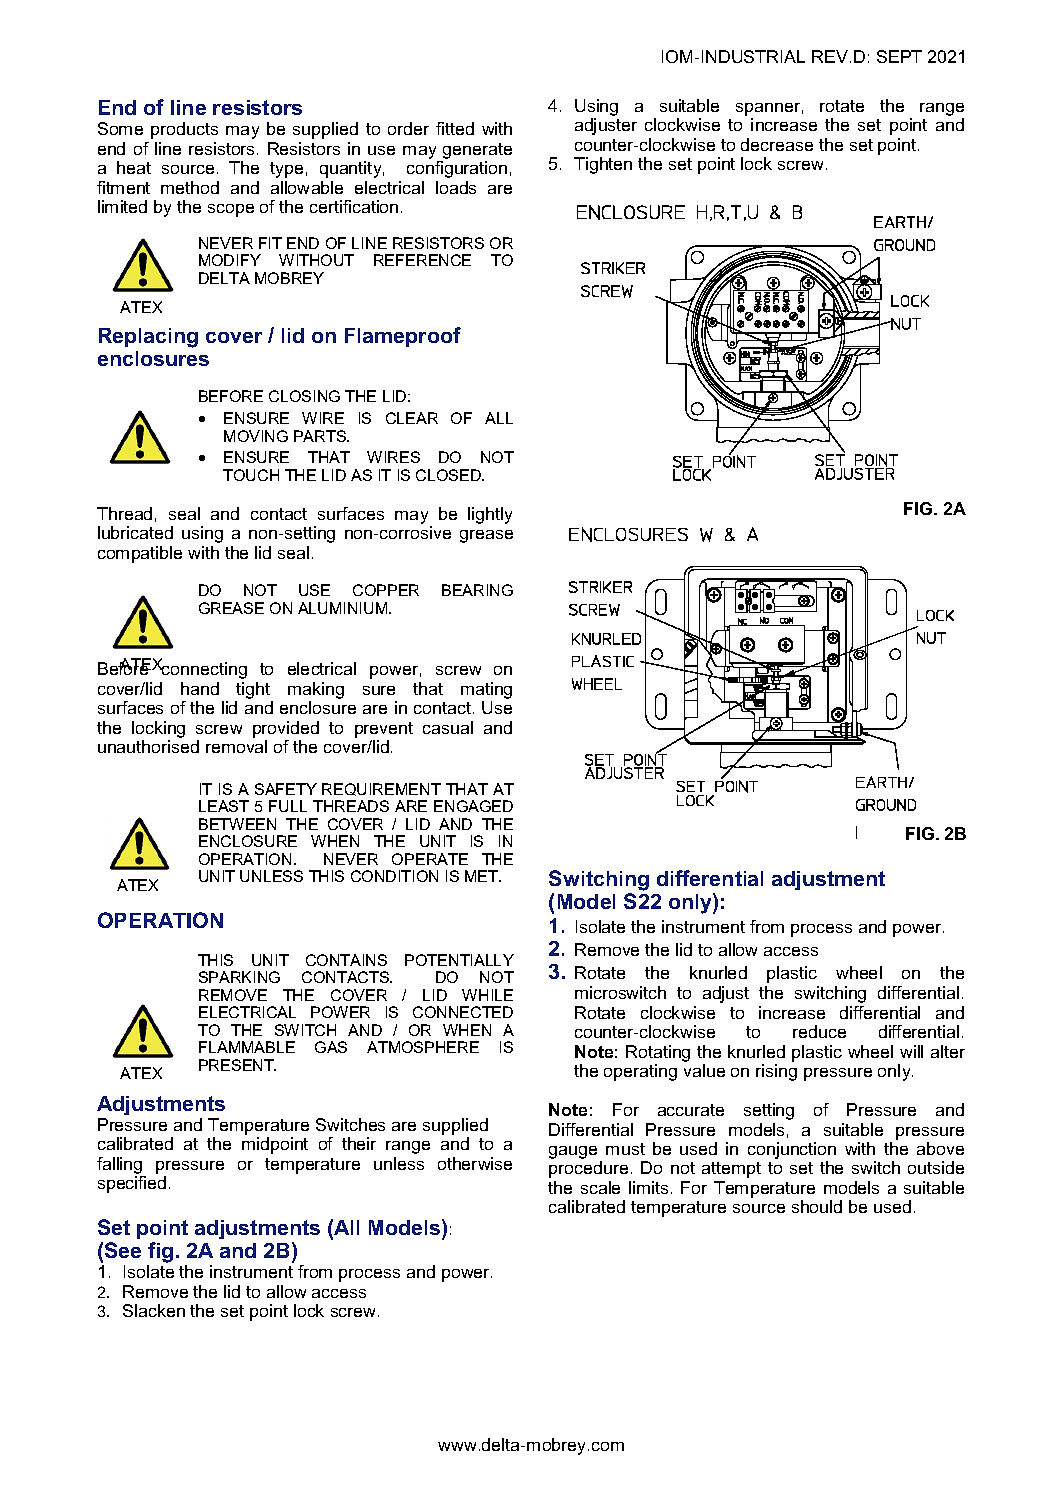 The image size is (1064, 1505). Describe the element at coordinates (251, 475) in the image. I see `TOUCH` at that location.
